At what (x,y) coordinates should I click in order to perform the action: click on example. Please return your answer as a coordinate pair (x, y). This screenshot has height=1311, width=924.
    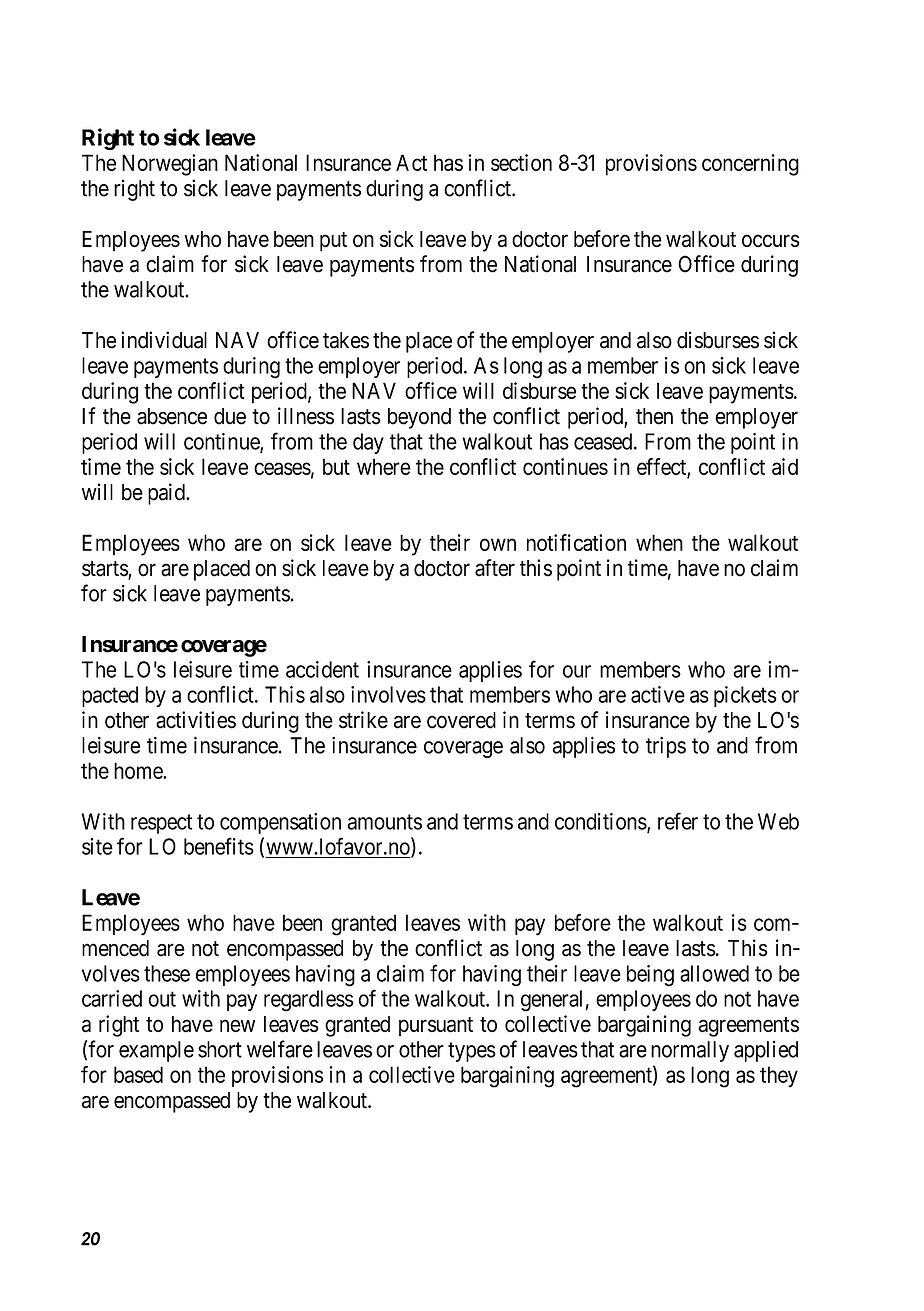
    Looking at the image, I should click on (156, 1051).
